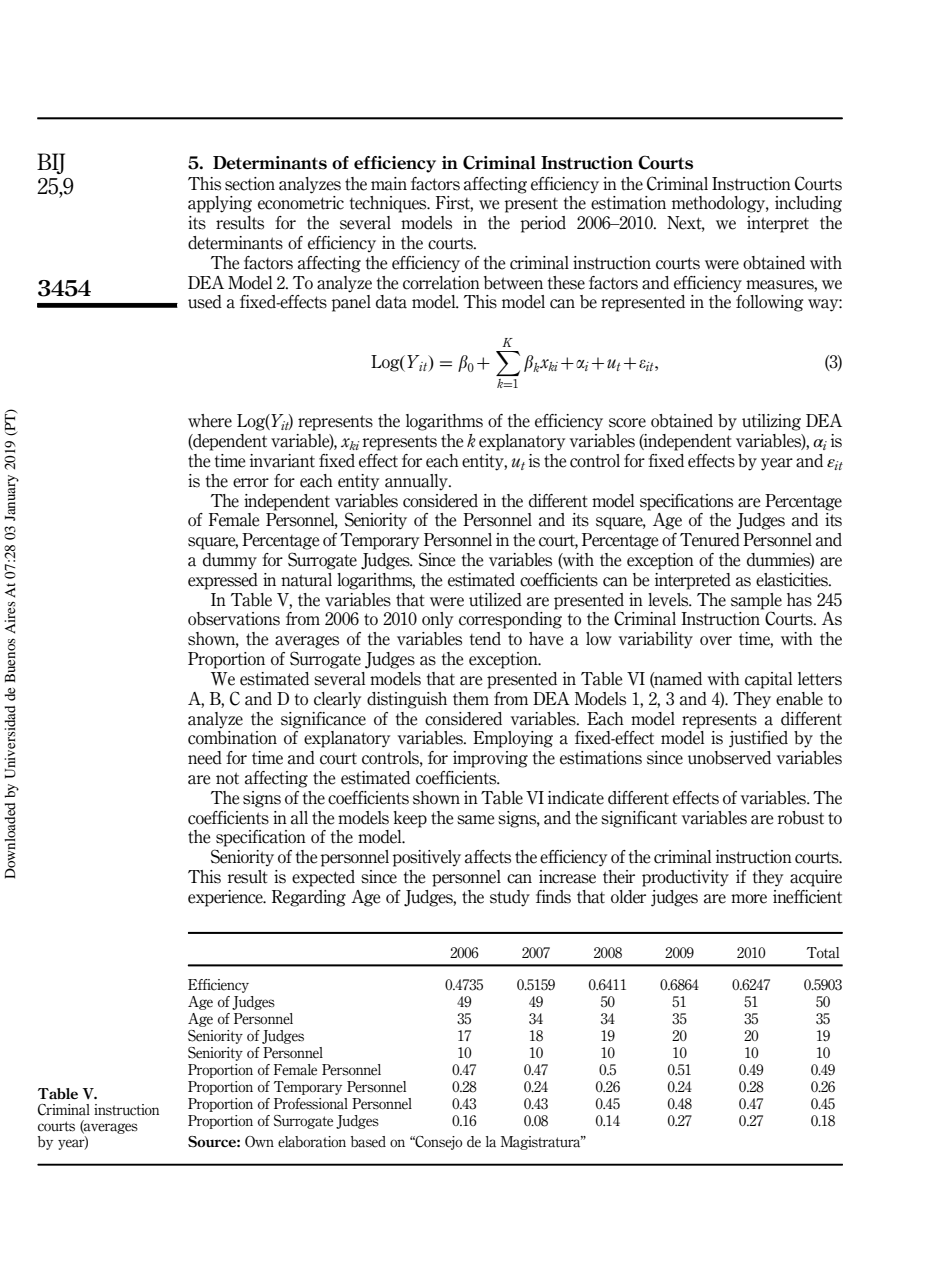 The height and width of the screenshot is (1288, 933). Describe the element at coordinates (368, 1142) in the screenshot. I see `based` at that location.
